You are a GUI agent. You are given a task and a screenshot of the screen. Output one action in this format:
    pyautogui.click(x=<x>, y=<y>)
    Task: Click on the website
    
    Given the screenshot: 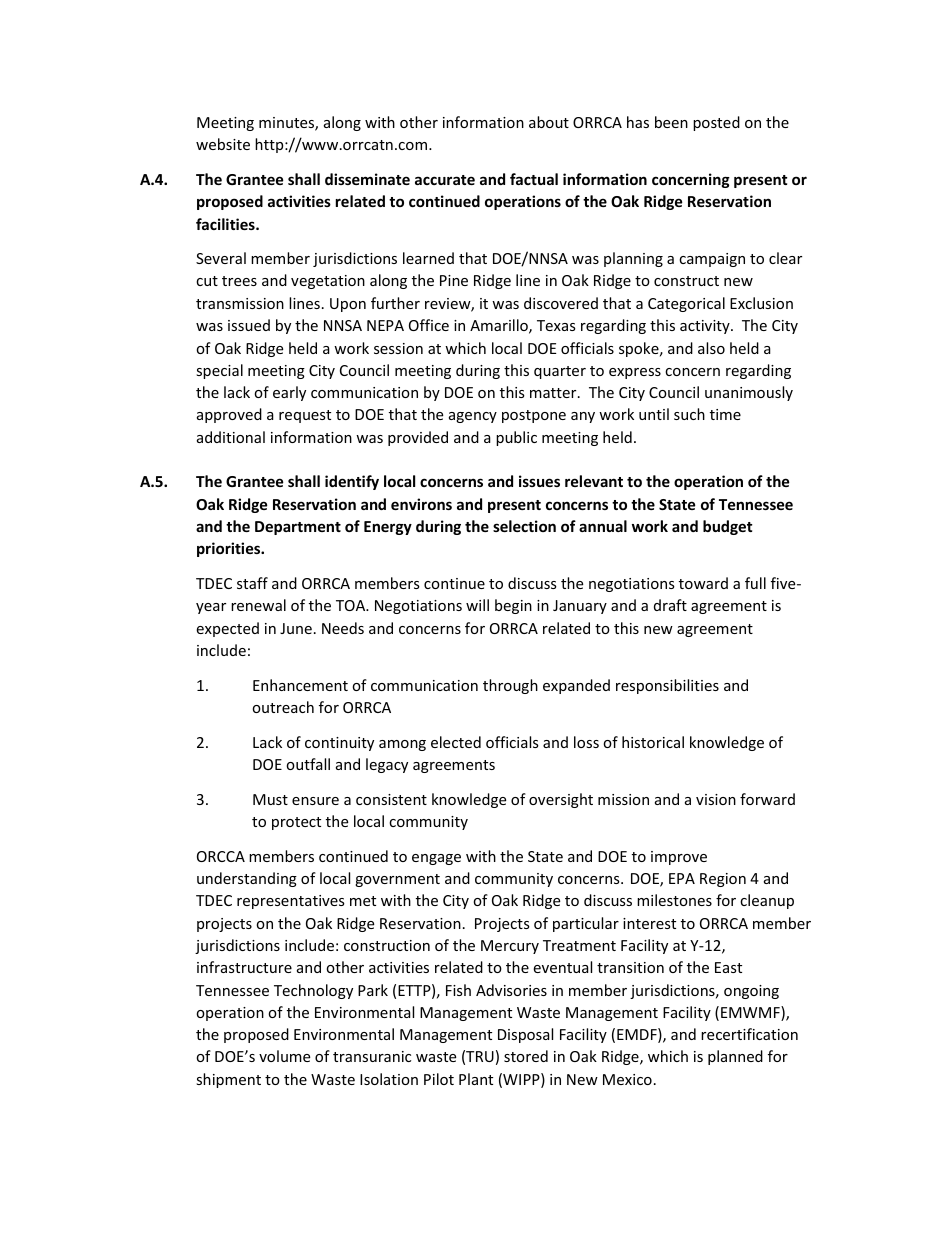 What is the action you would take?
    pyautogui.click(x=223, y=144)
